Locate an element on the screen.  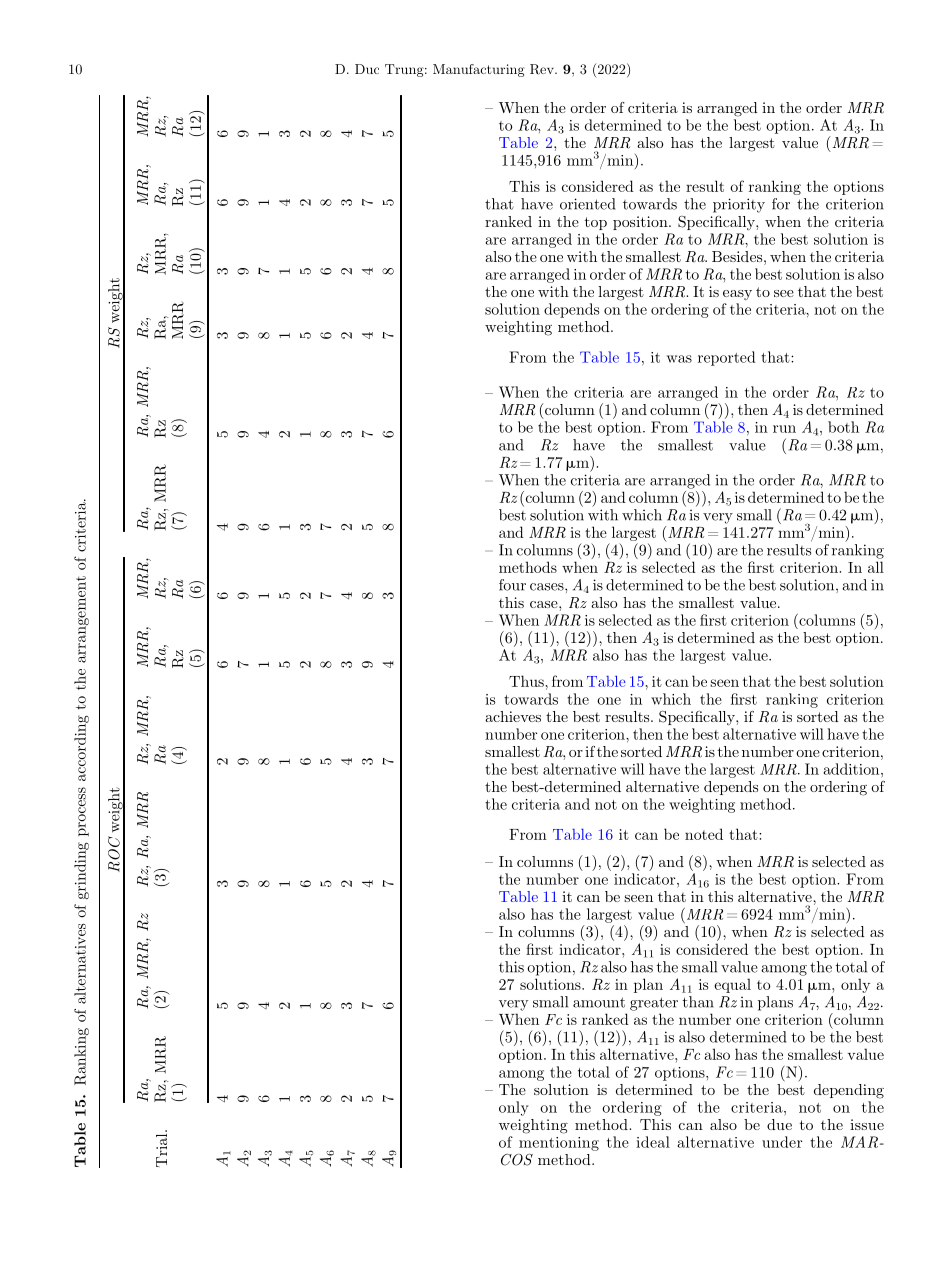
top is located at coordinates (596, 223).
